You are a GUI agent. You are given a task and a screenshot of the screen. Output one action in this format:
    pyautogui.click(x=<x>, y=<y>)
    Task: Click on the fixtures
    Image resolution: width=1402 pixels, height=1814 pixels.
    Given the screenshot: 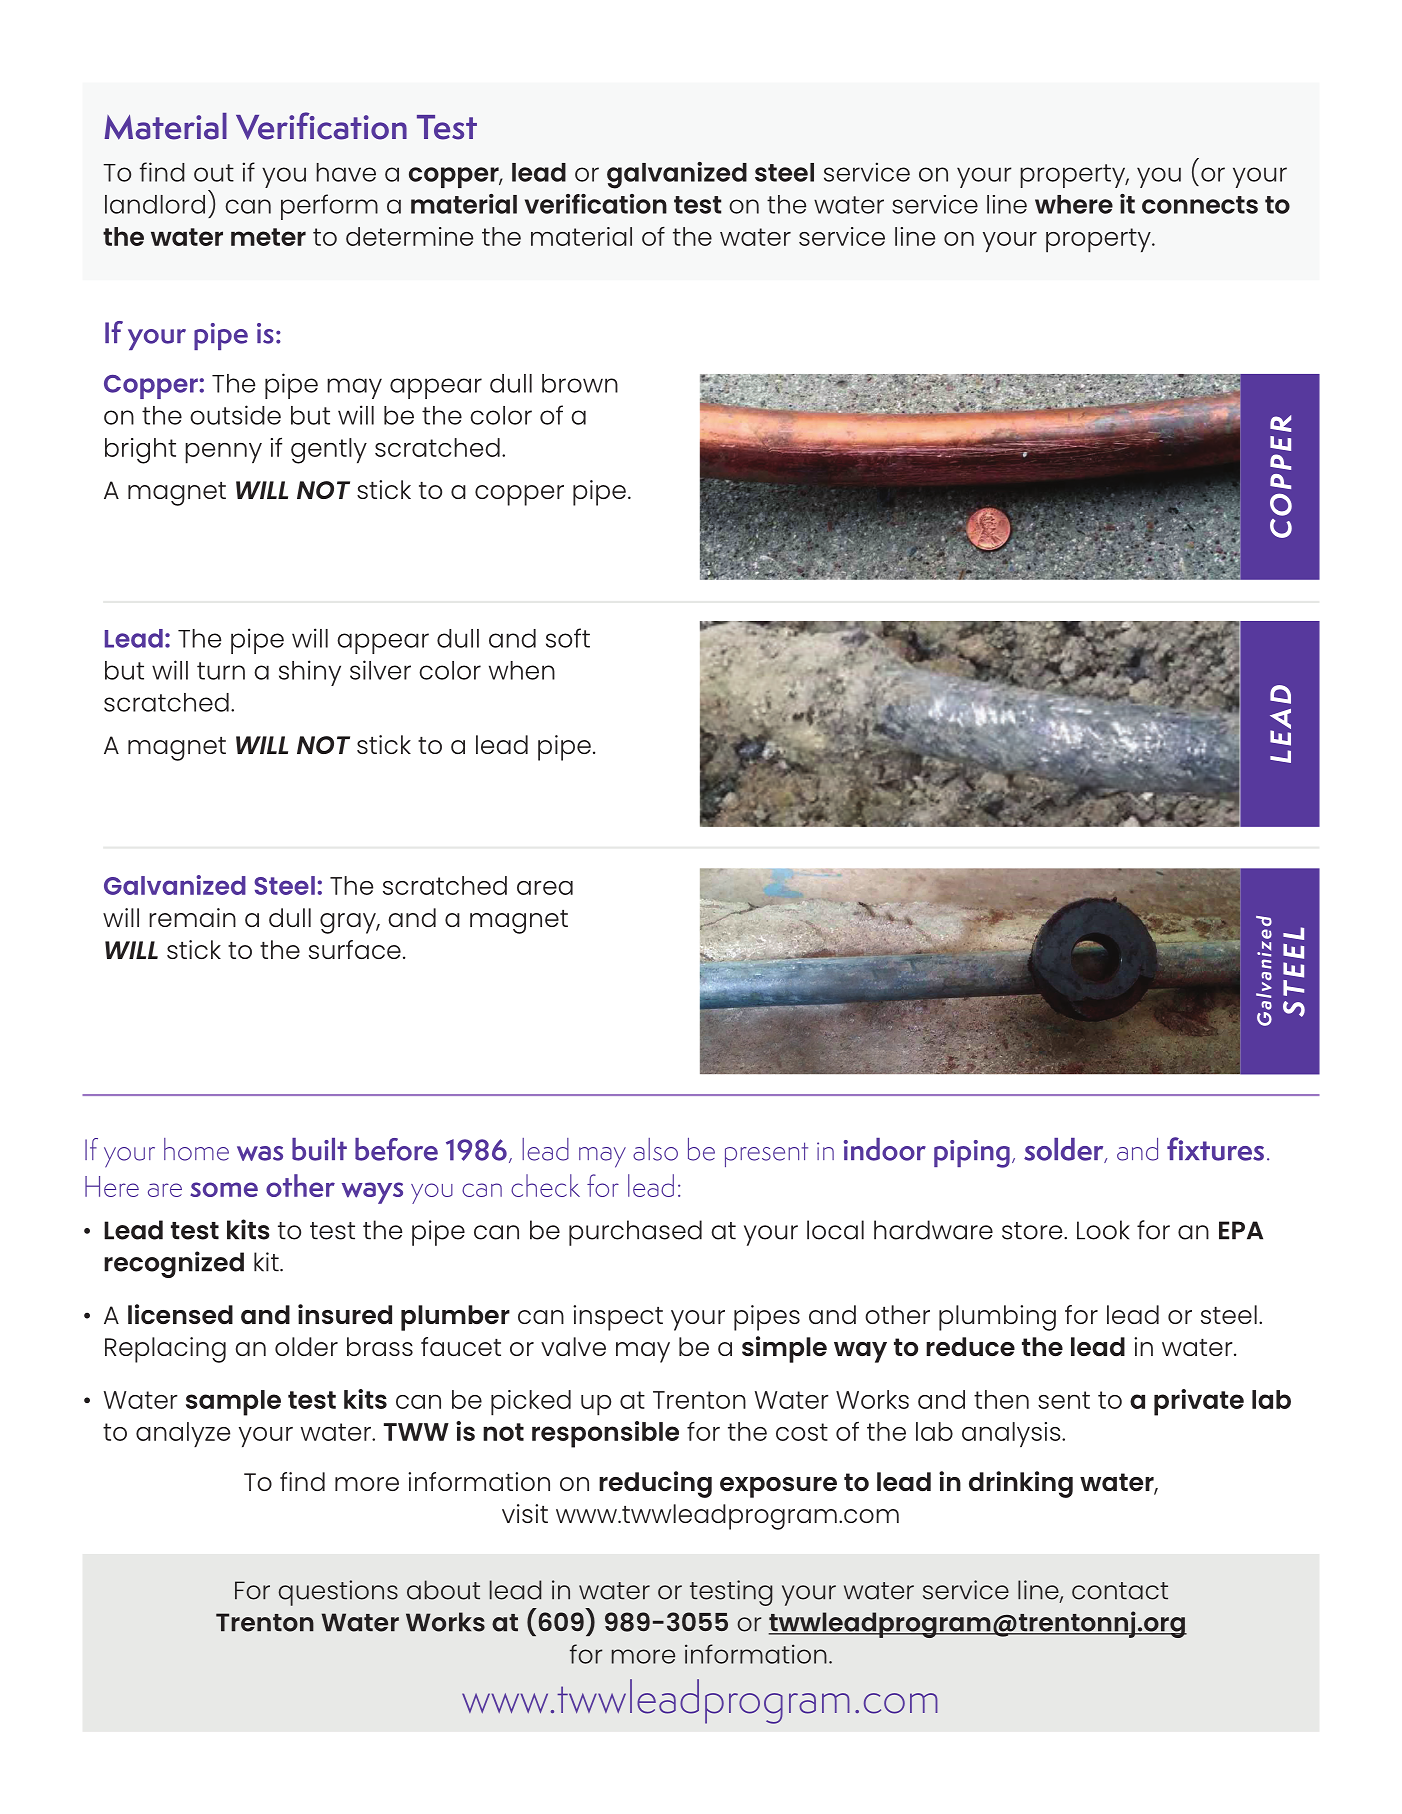 What is the action you would take?
    pyautogui.click(x=1215, y=1149)
